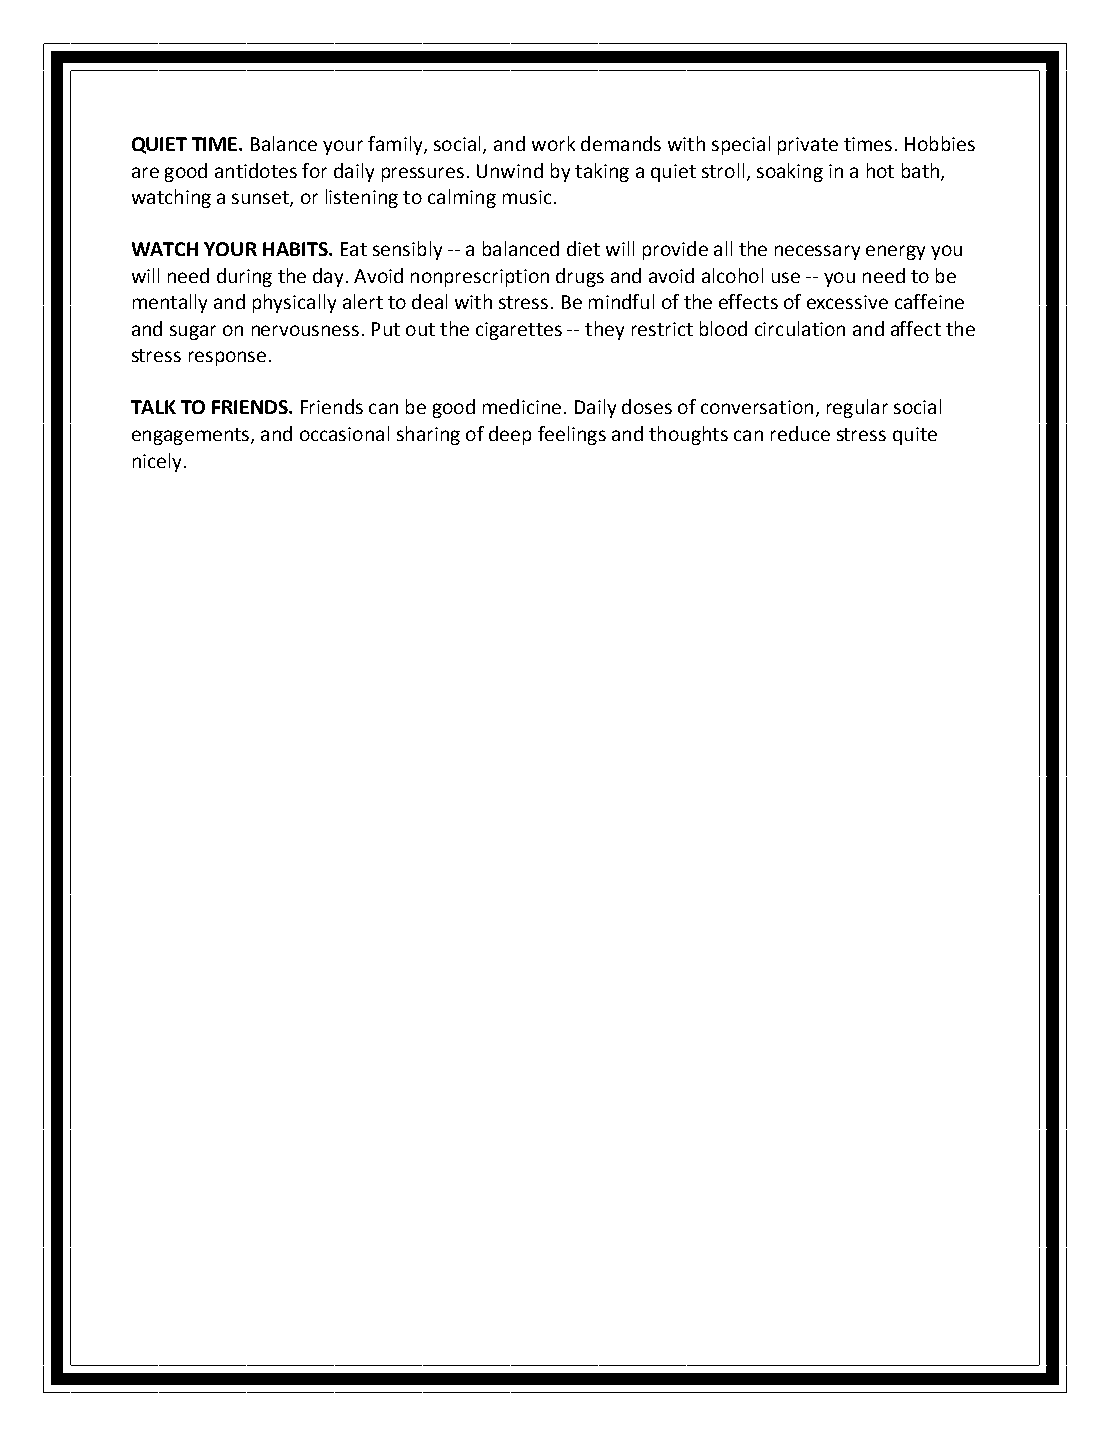  Describe the element at coordinates (847, 302) in the screenshot. I see `excessive` at that location.
